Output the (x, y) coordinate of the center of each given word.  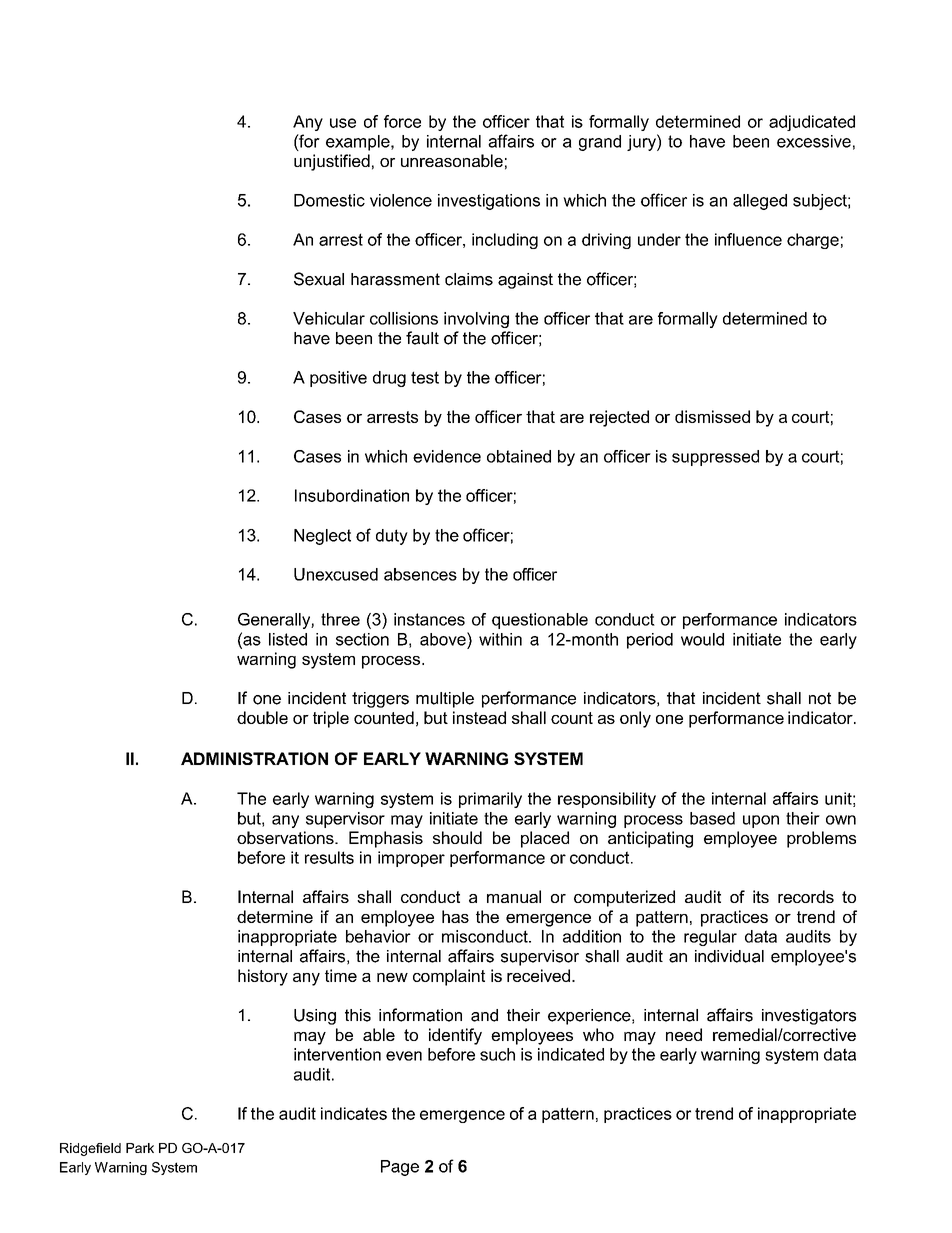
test (425, 377)
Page (400, 1168)
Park (140, 1148)
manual (514, 896)
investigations (489, 202)
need (684, 1034)
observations (286, 837)
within (500, 639)
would (702, 639)
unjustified (332, 162)
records (806, 896)
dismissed (712, 416)
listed (288, 639)
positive (338, 379)
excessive (814, 141)
